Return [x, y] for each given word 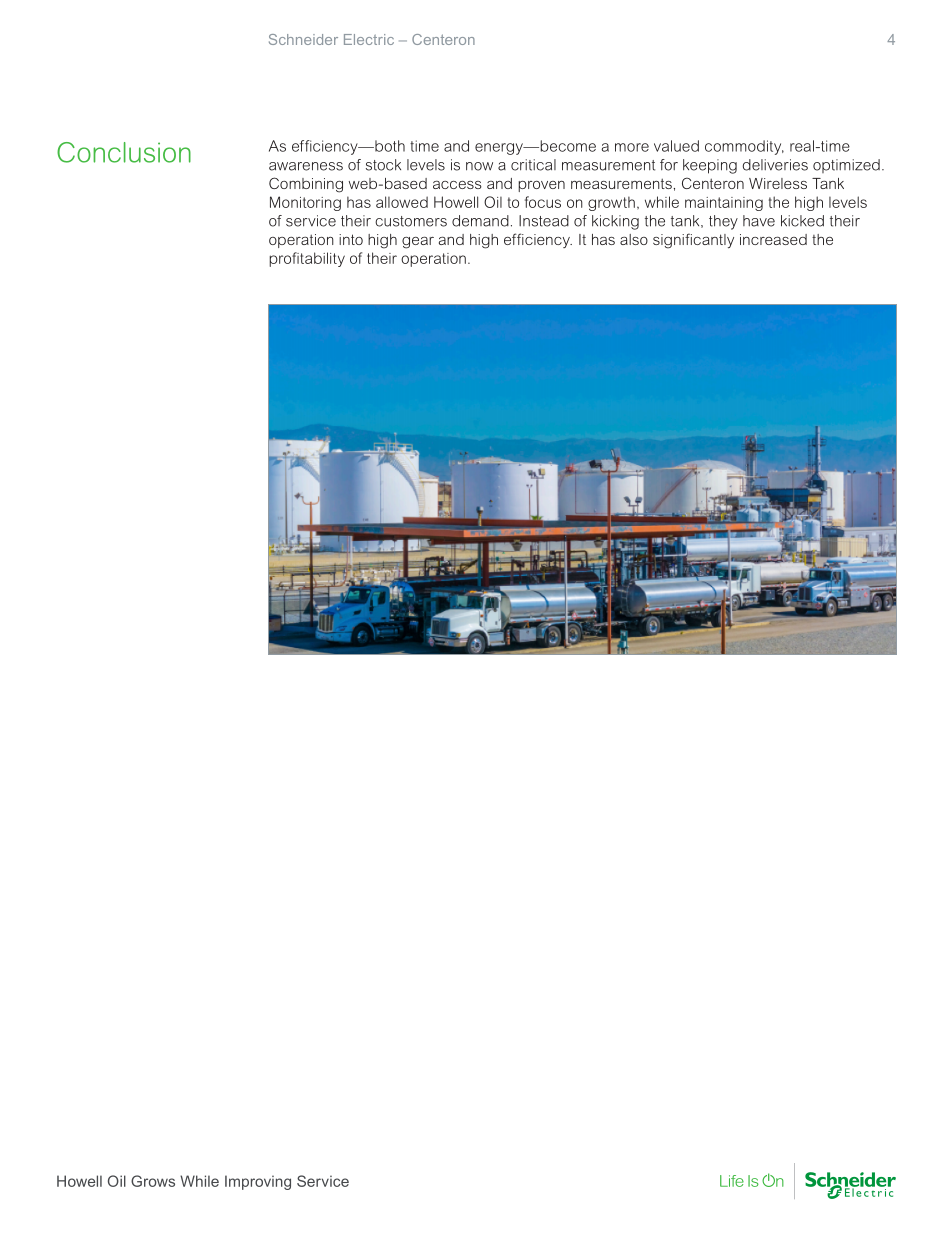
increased [773, 239]
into [351, 239]
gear [418, 242]
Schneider [303, 39]
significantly [693, 241]
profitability [307, 259]
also [634, 239]
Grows [153, 1181]
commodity [744, 147]
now [479, 166]
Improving [258, 1182]
